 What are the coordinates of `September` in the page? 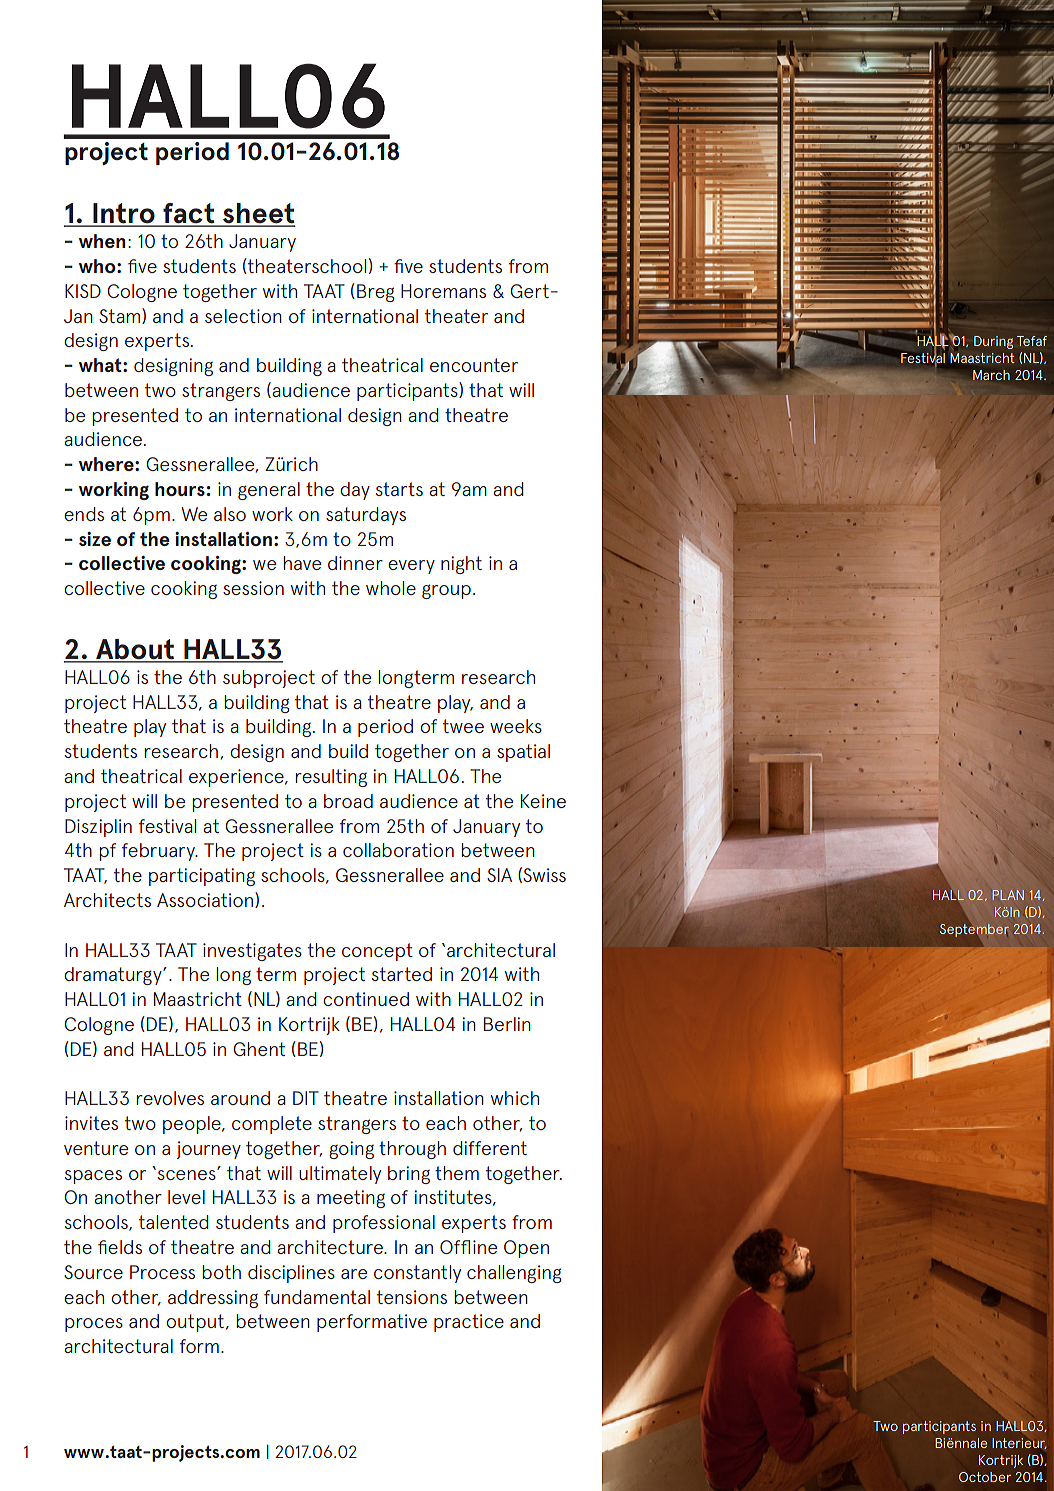 It's located at (974, 930).
